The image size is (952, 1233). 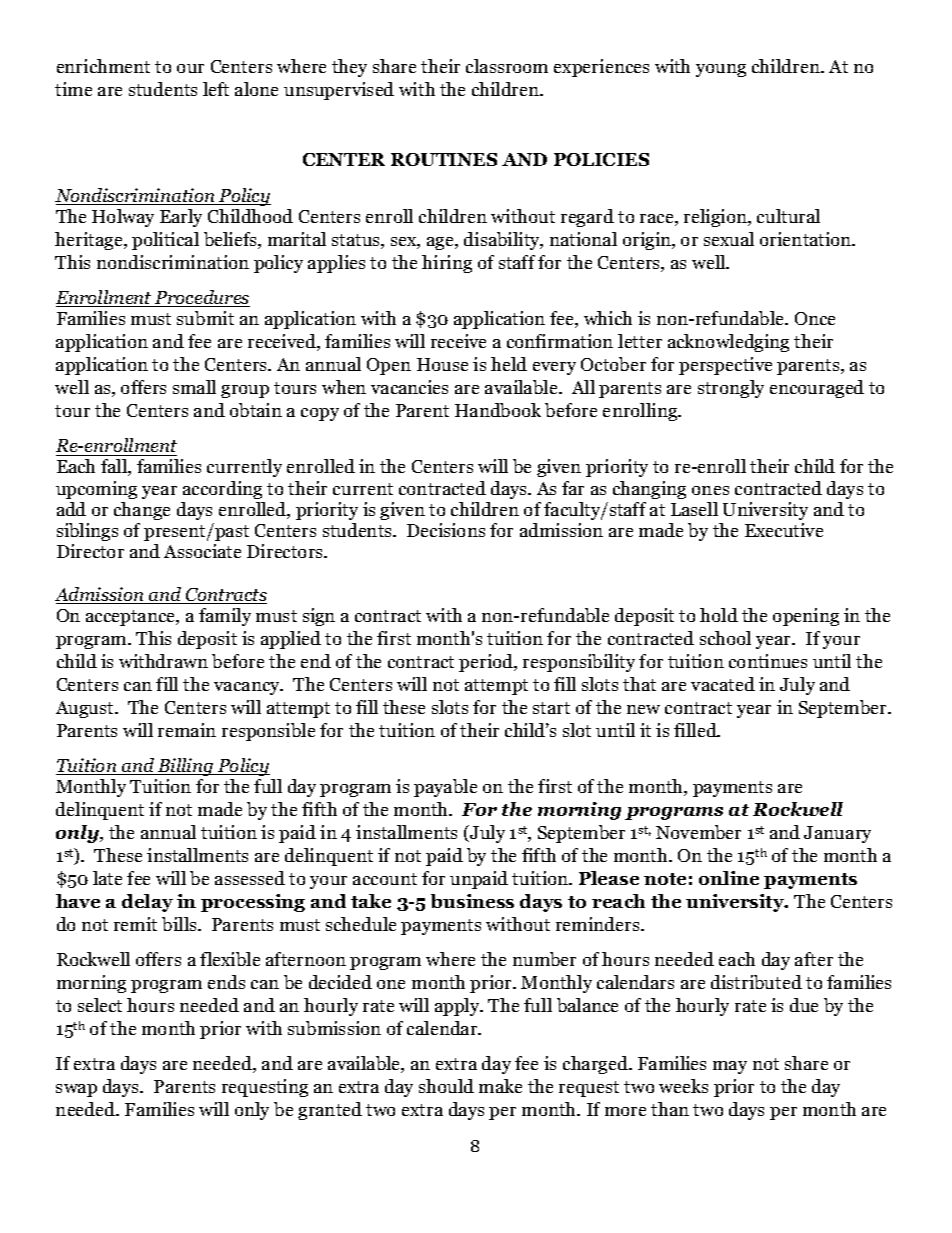 I want to click on payable, so click(x=445, y=788).
